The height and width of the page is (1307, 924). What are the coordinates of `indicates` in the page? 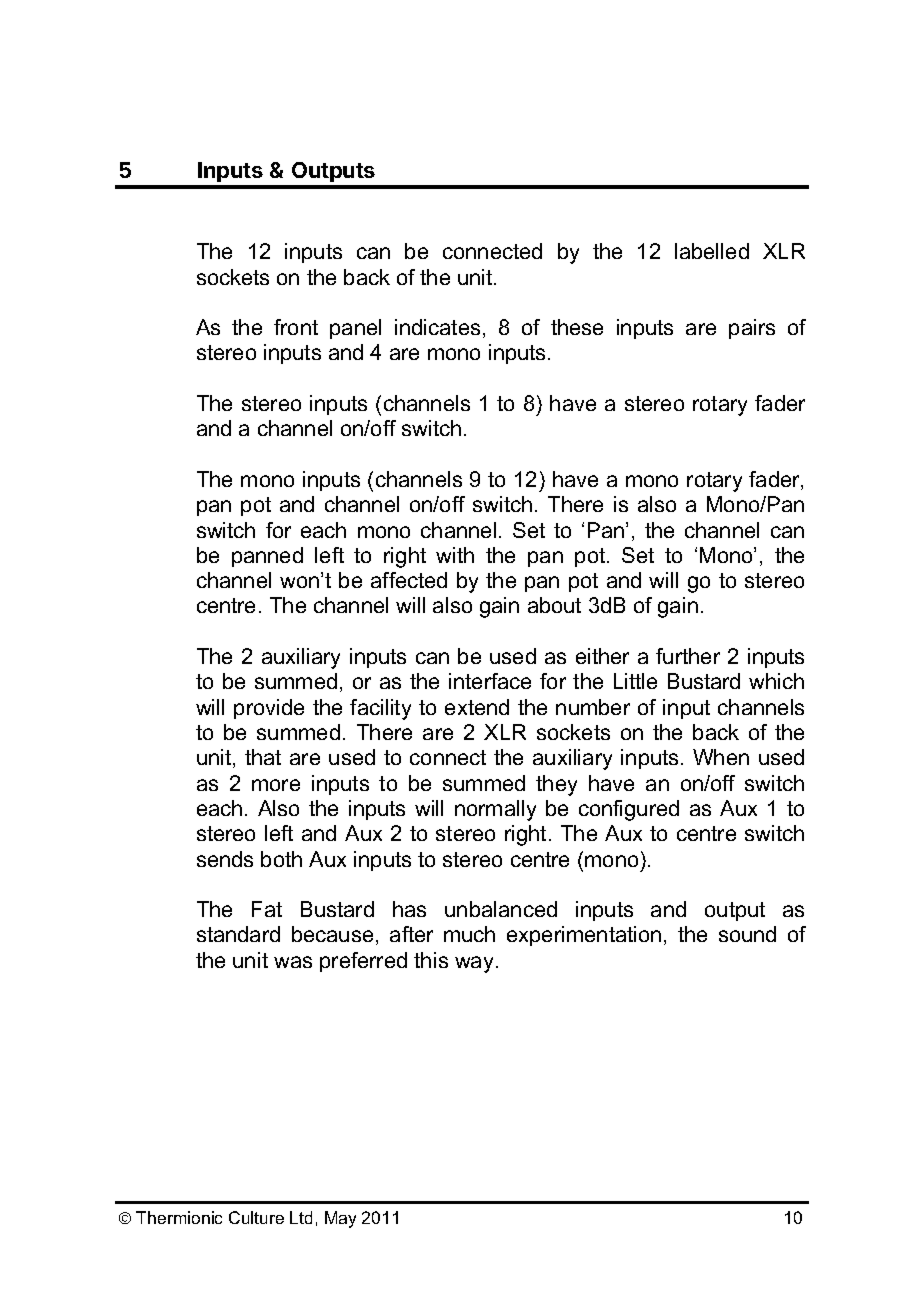 It's located at (437, 327).
